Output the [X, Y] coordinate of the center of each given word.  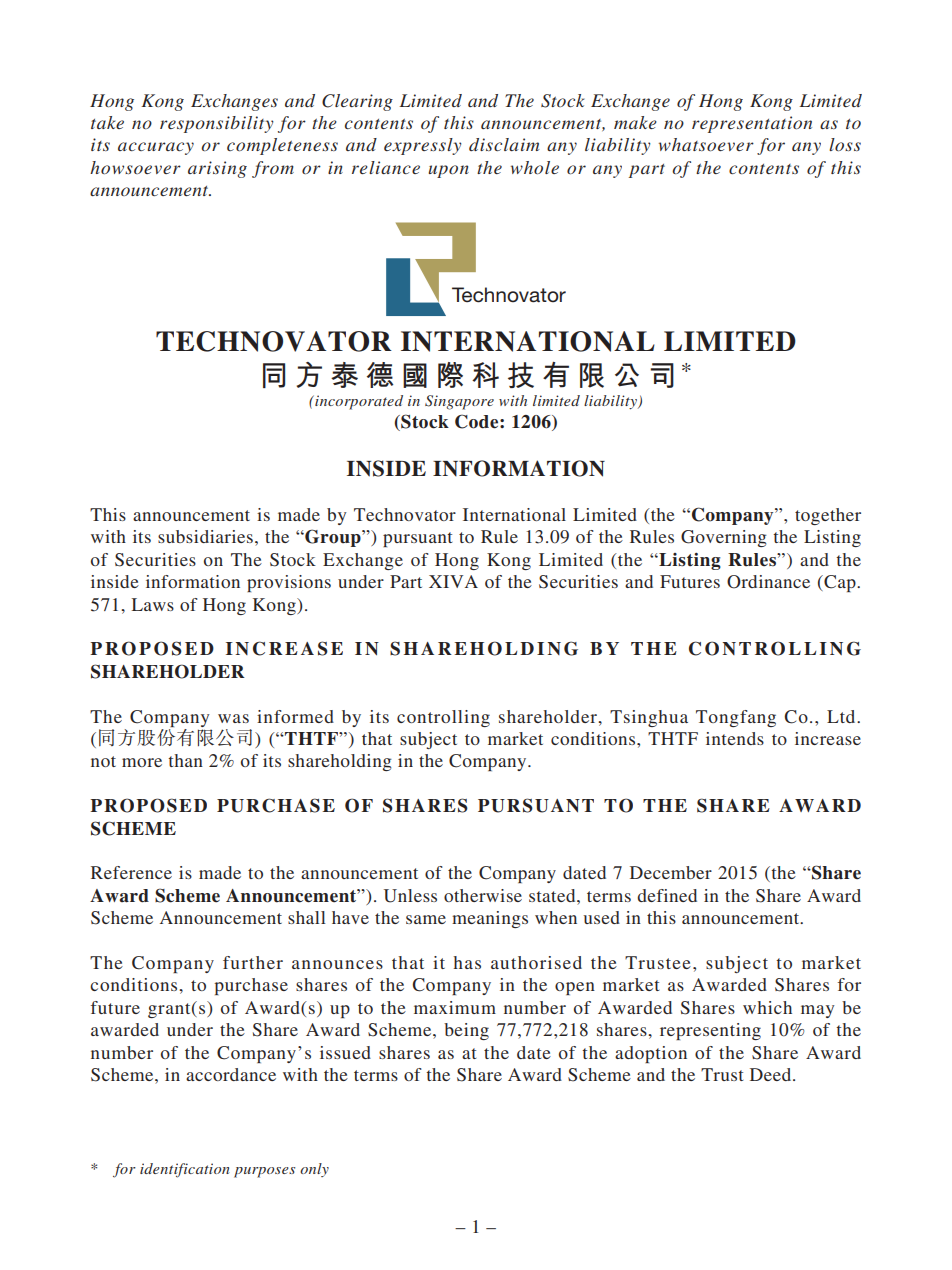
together [828, 516]
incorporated [358, 402]
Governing [724, 538]
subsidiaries [205, 536]
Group [333, 538]
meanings [490, 919]
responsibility [217, 124]
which [767, 1007]
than [185, 760]
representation [752, 124]
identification [185, 1170]
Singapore [459, 402]
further [253, 962]
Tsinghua [649, 718]
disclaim [504, 144]
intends [735, 738]
